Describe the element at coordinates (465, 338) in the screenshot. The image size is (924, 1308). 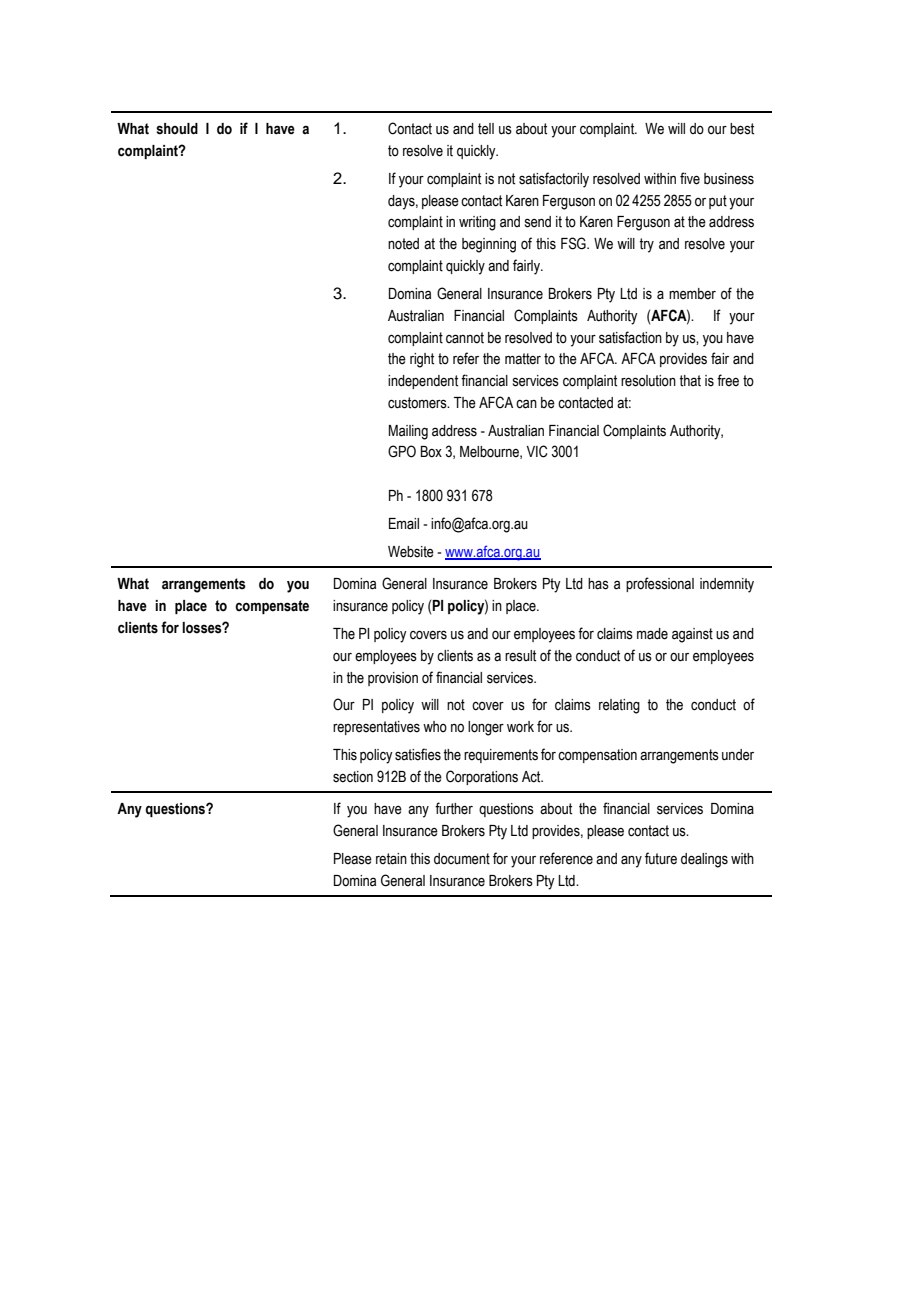
I see `cannot` at that location.
